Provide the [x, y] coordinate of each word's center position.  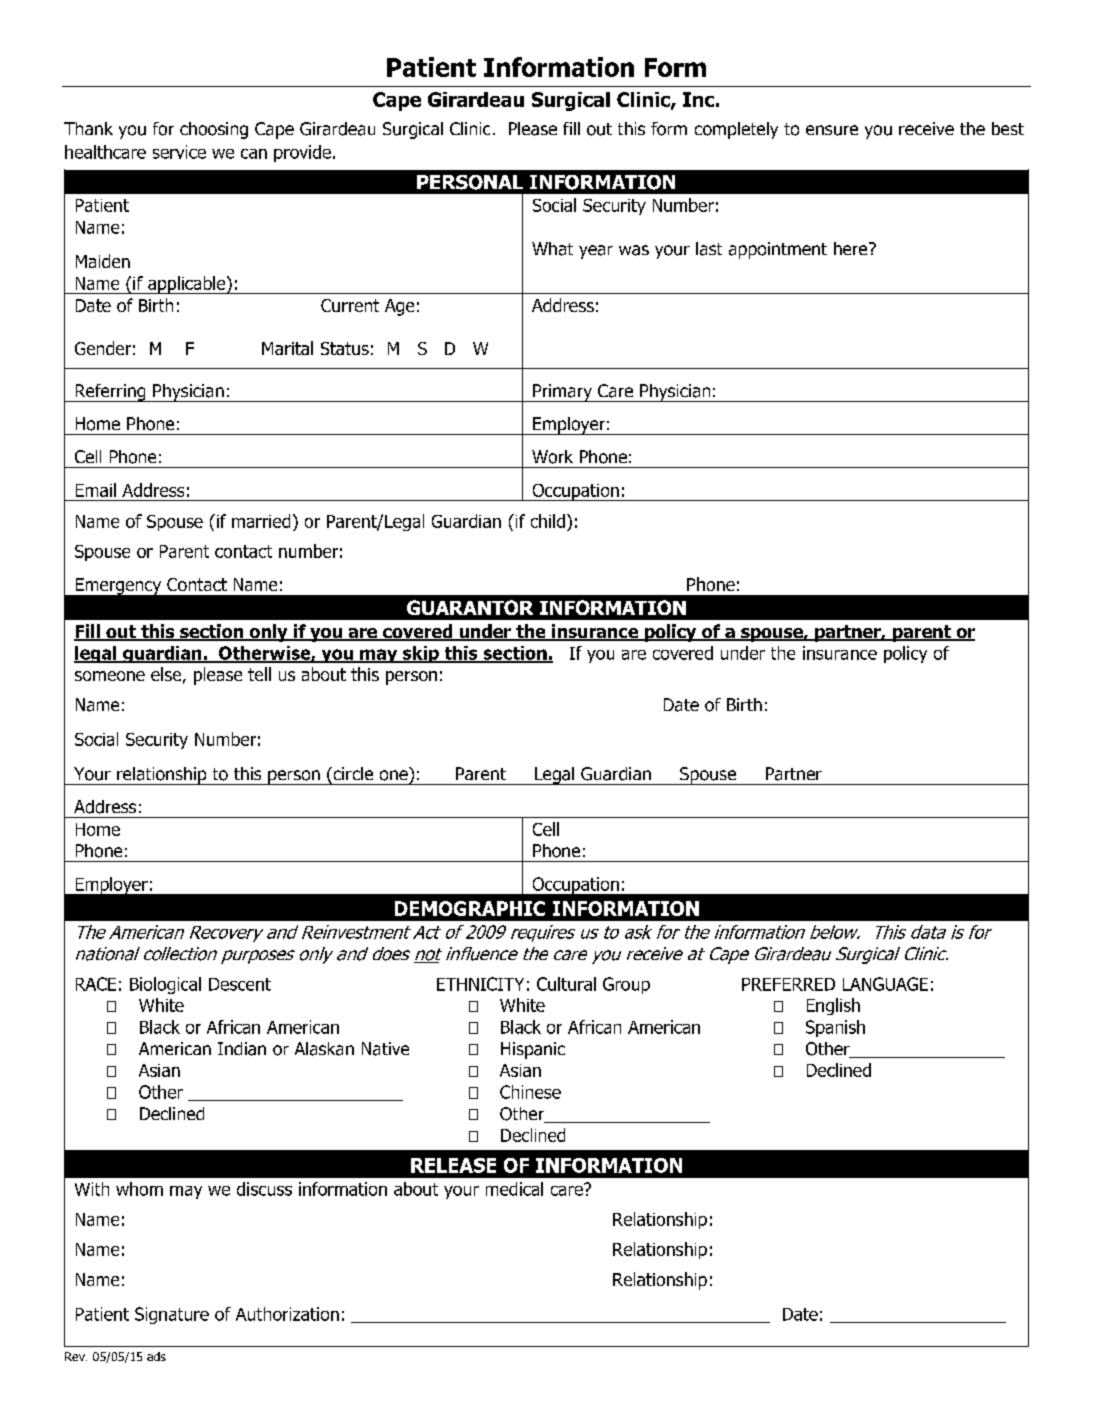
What [552, 249]
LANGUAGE [885, 984]
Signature [172, 1315]
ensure [832, 130]
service [179, 152]
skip [421, 654]
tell [259, 674]
